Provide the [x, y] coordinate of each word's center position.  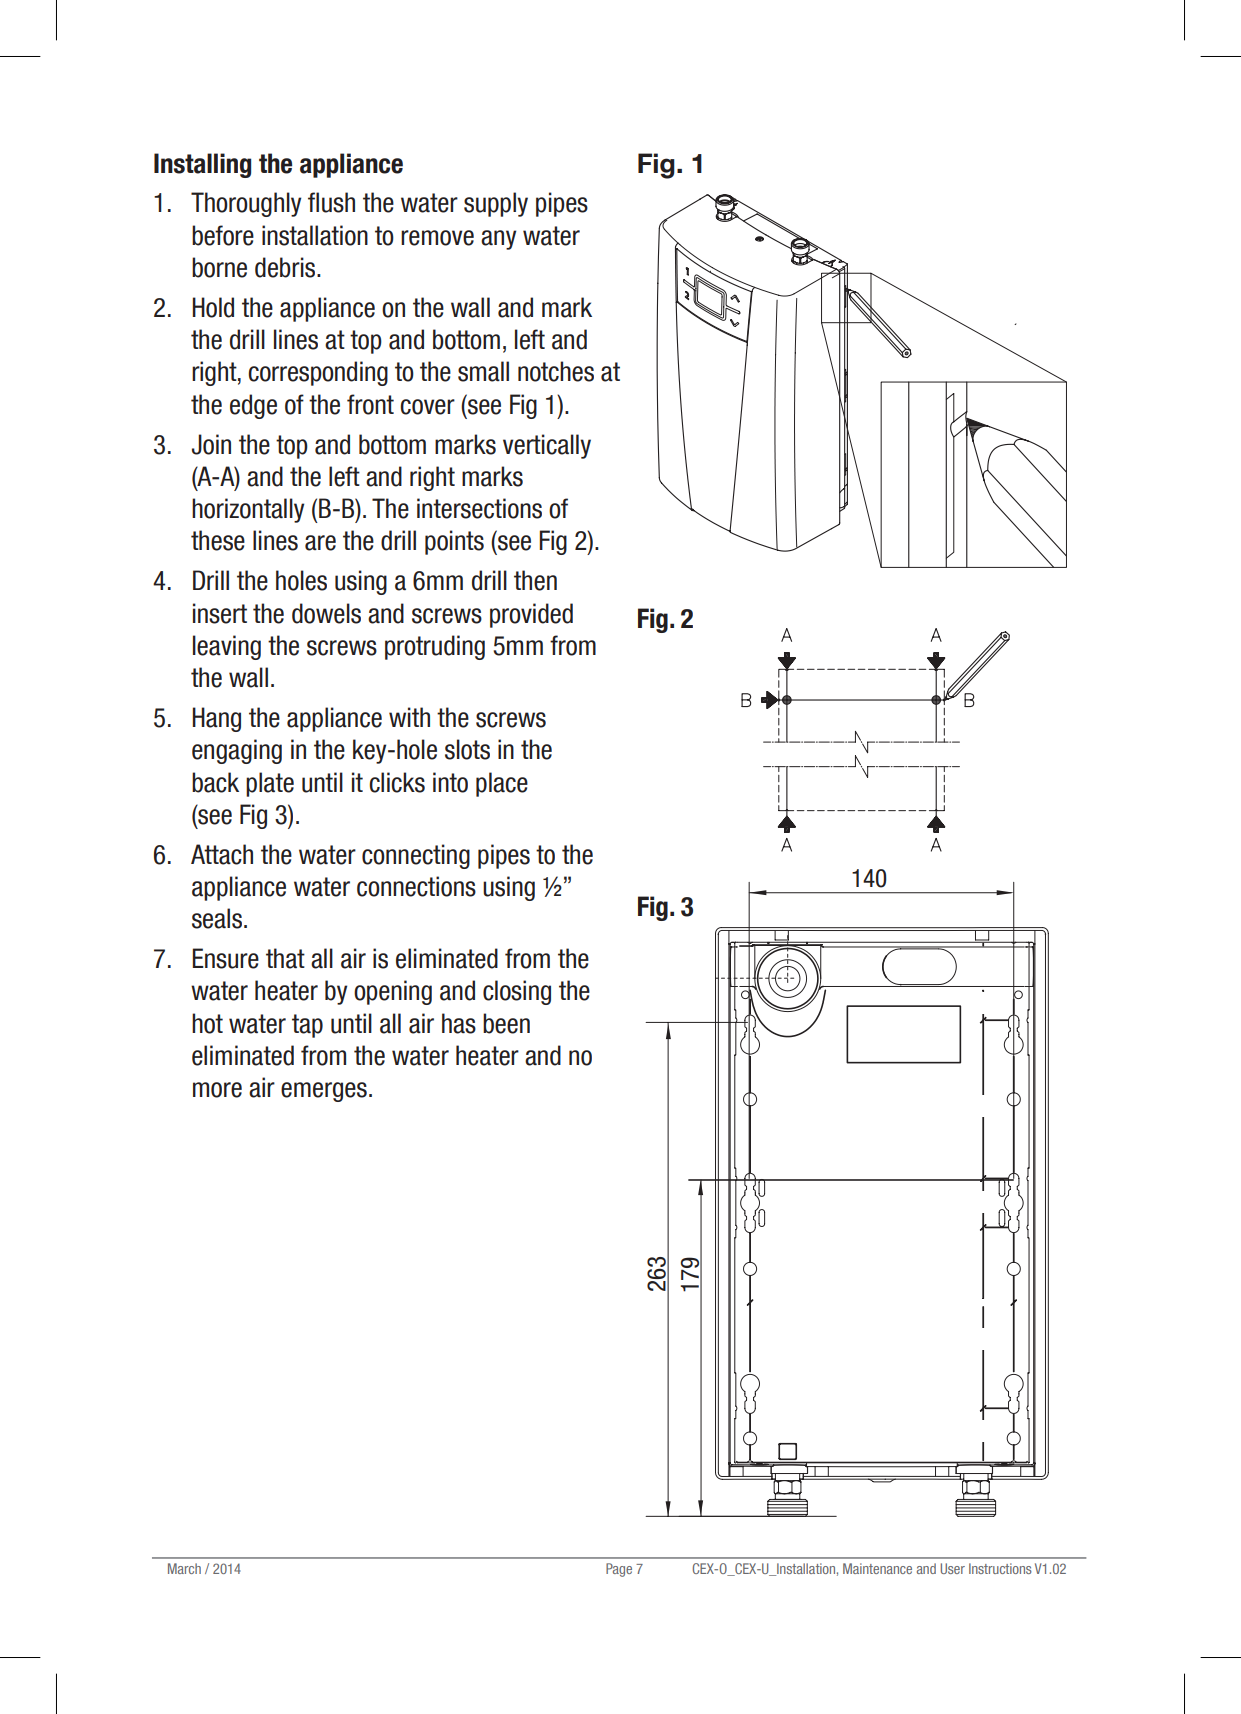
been [506, 1023]
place [502, 784]
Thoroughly [246, 204]
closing [517, 992]
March [184, 1568]
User [953, 1568]
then [535, 580]
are [320, 543]
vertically [547, 446]
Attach [222, 854]
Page [619, 1570]
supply [496, 204]
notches [556, 371]
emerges [324, 1092]
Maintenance [877, 1568]
